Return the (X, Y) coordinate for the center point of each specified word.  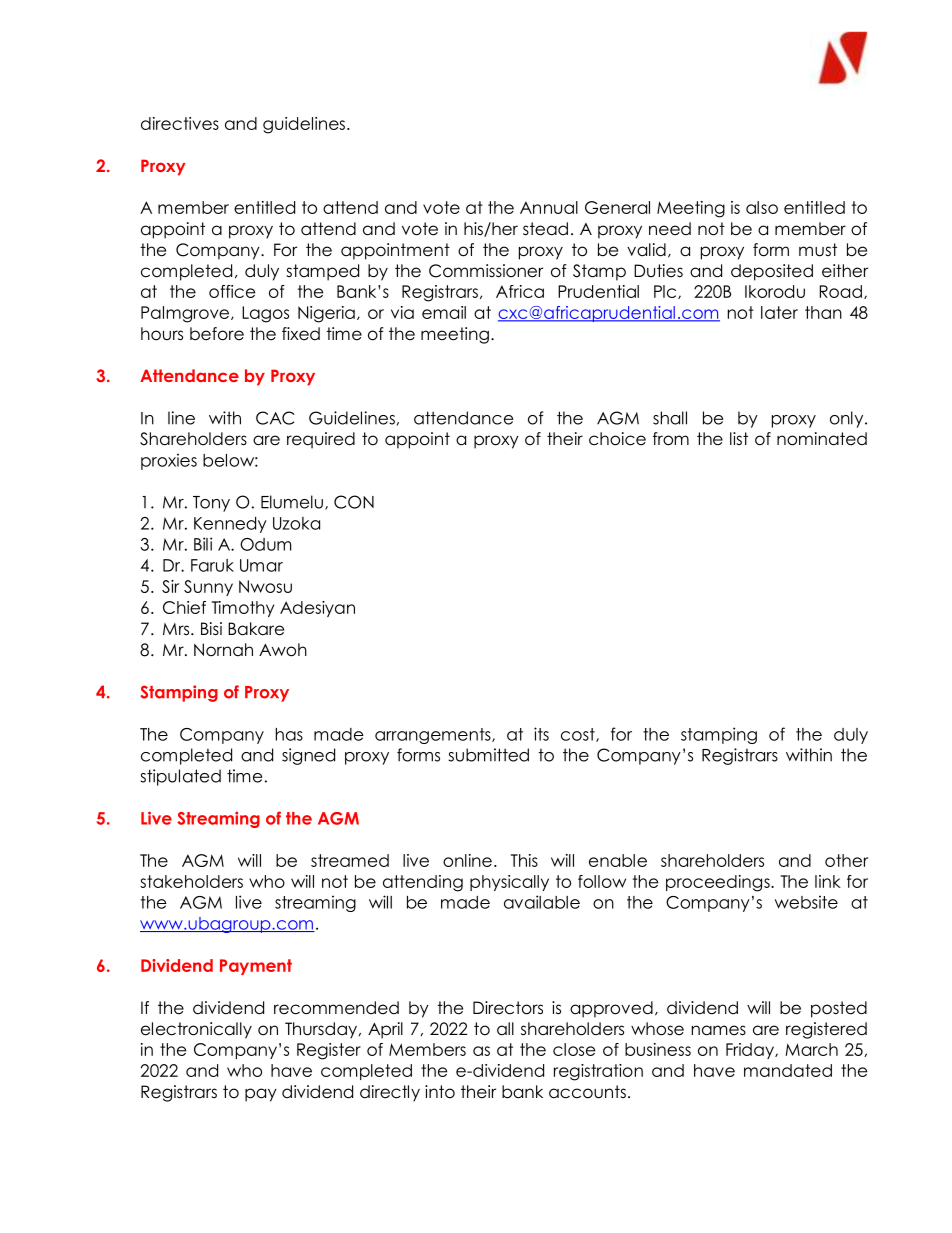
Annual (549, 207)
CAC (275, 418)
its (541, 734)
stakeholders (191, 881)
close (574, 1049)
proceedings (719, 883)
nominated (822, 439)
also (762, 207)
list (739, 438)
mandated (788, 1070)
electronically (196, 1030)
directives (180, 123)
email (444, 312)
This (524, 860)
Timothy (243, 609)
